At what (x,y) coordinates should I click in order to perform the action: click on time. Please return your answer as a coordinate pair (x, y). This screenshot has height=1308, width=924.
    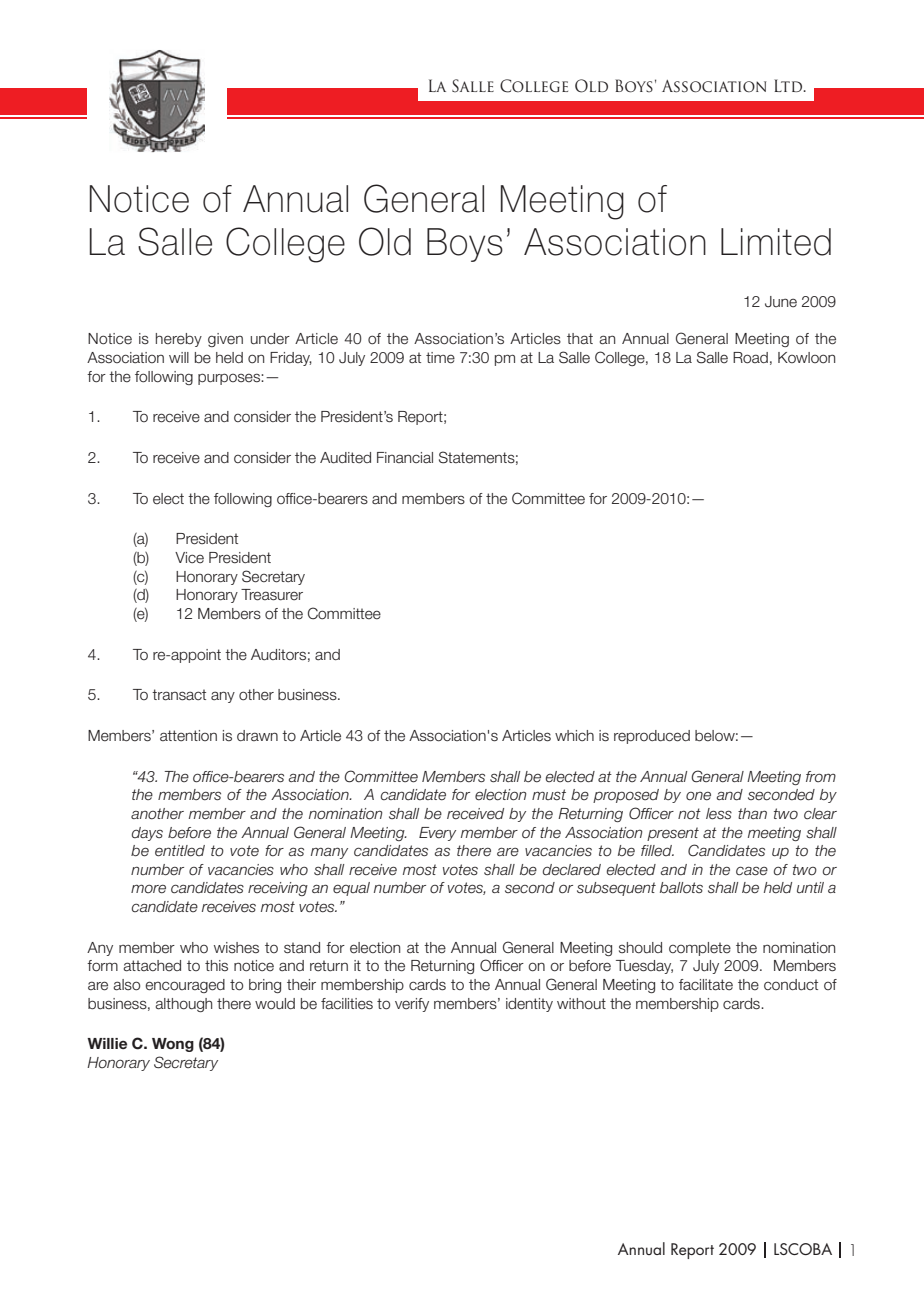
    Looking at the image, I should click on (440, 358).
